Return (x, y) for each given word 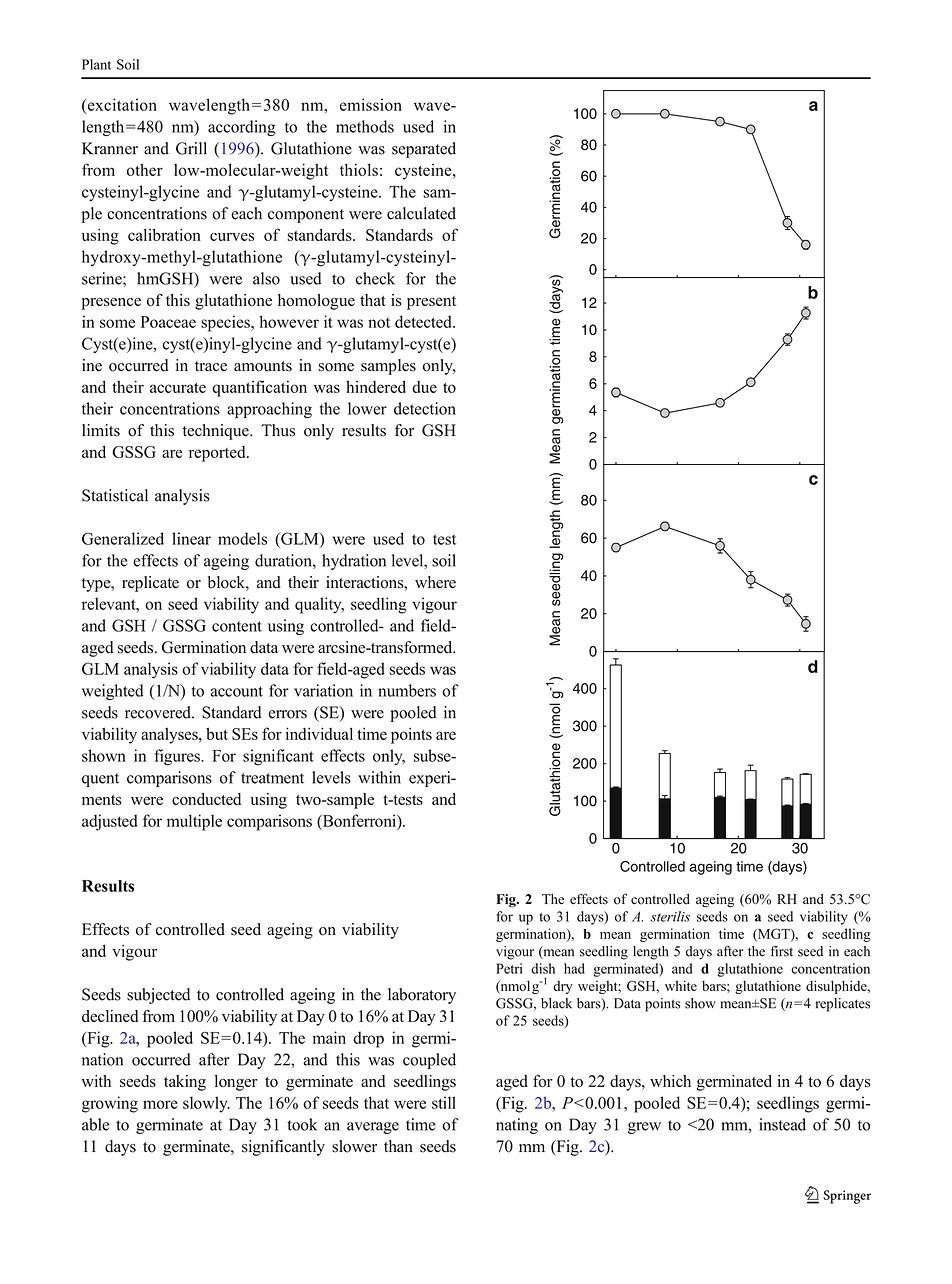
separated (424, 150)
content (237, 626)
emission (371, 104)
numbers (407, 690)
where (435, 582)
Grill (191, 148)
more (160, 1104)
